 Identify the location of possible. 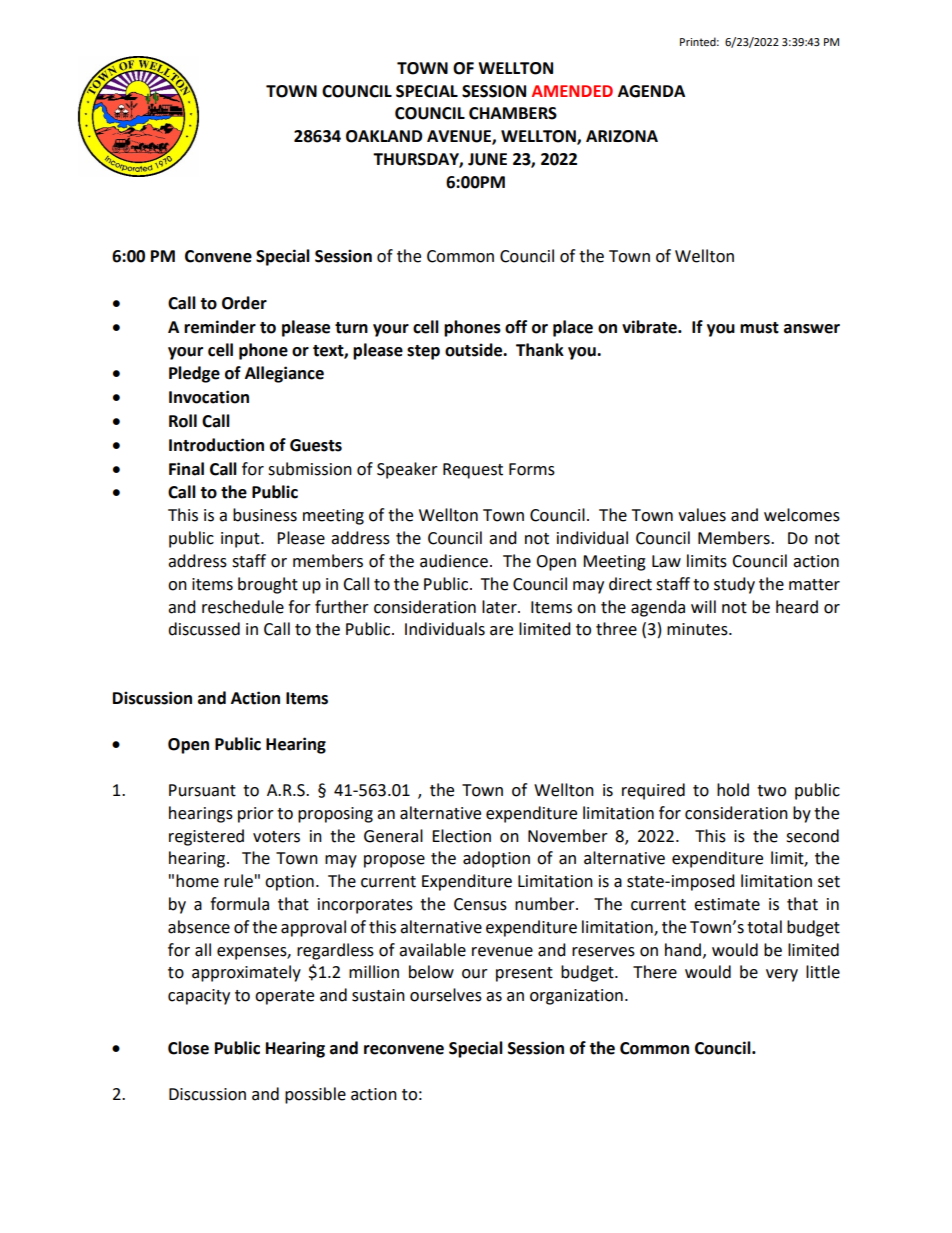
(315, 1095).
